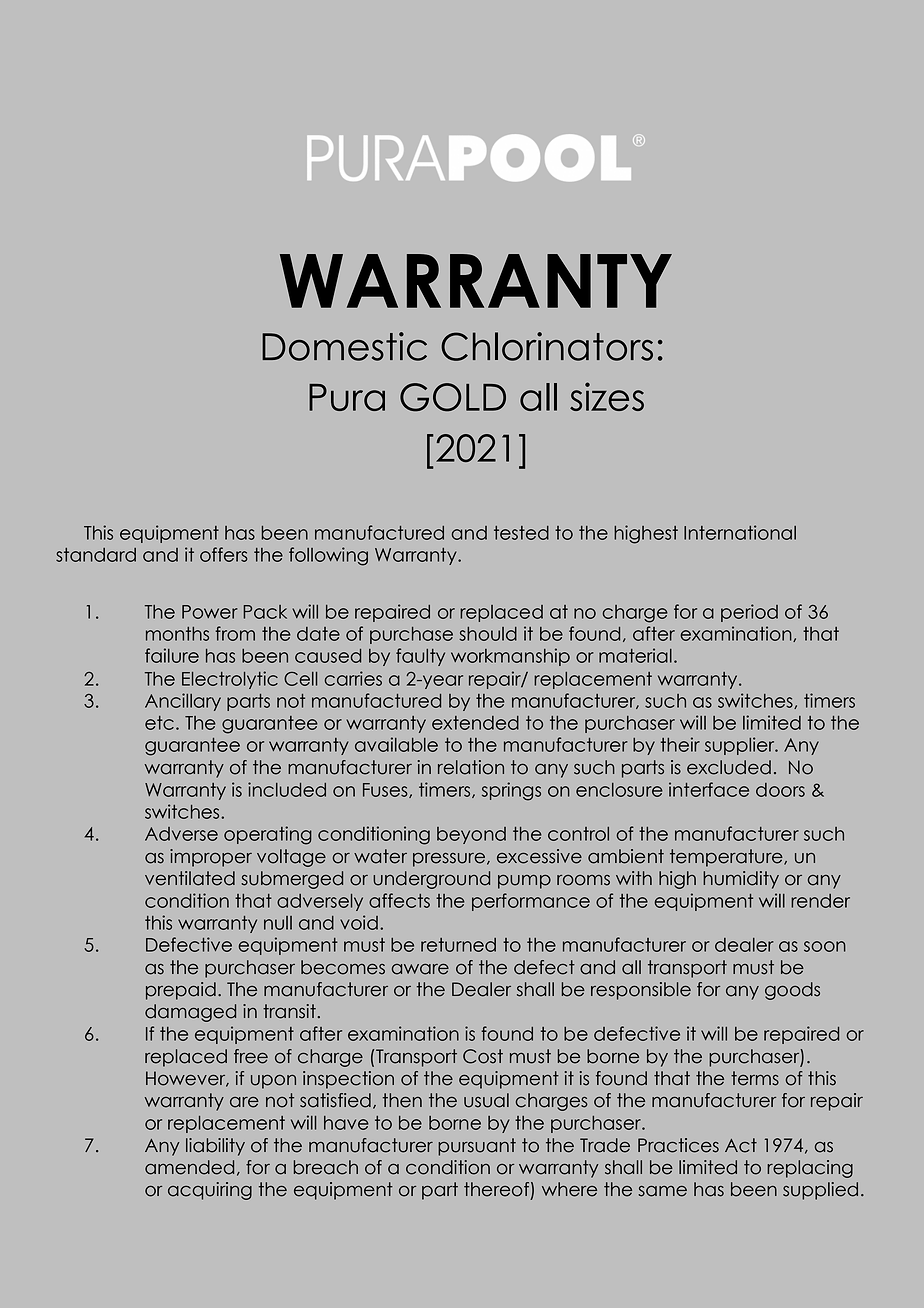  I want to click on sizes, so click(607, 396).
